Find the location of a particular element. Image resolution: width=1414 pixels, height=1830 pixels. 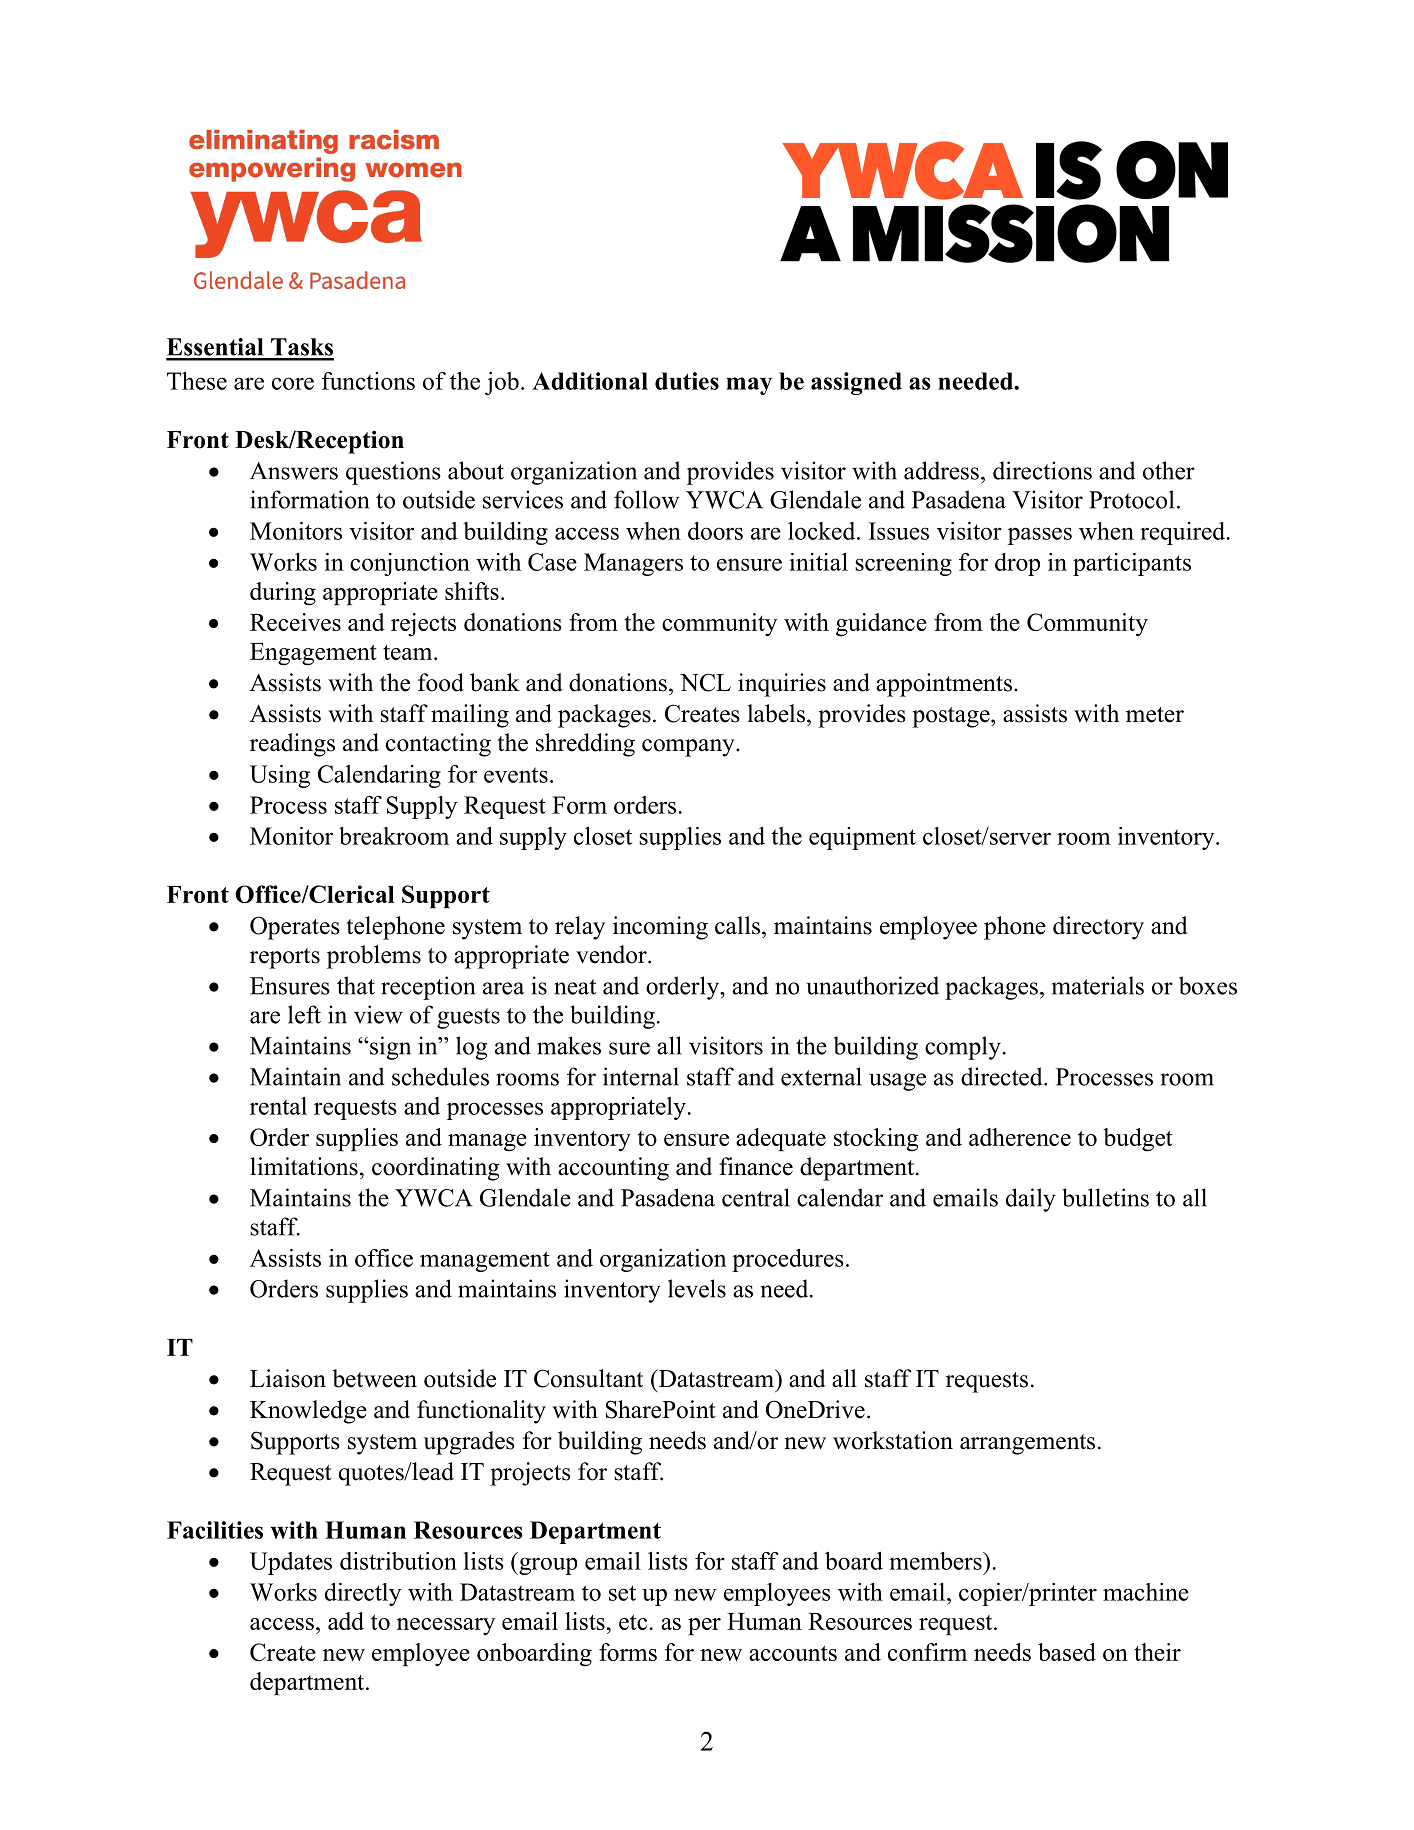

Operates is located at coordinates (295, 928).
